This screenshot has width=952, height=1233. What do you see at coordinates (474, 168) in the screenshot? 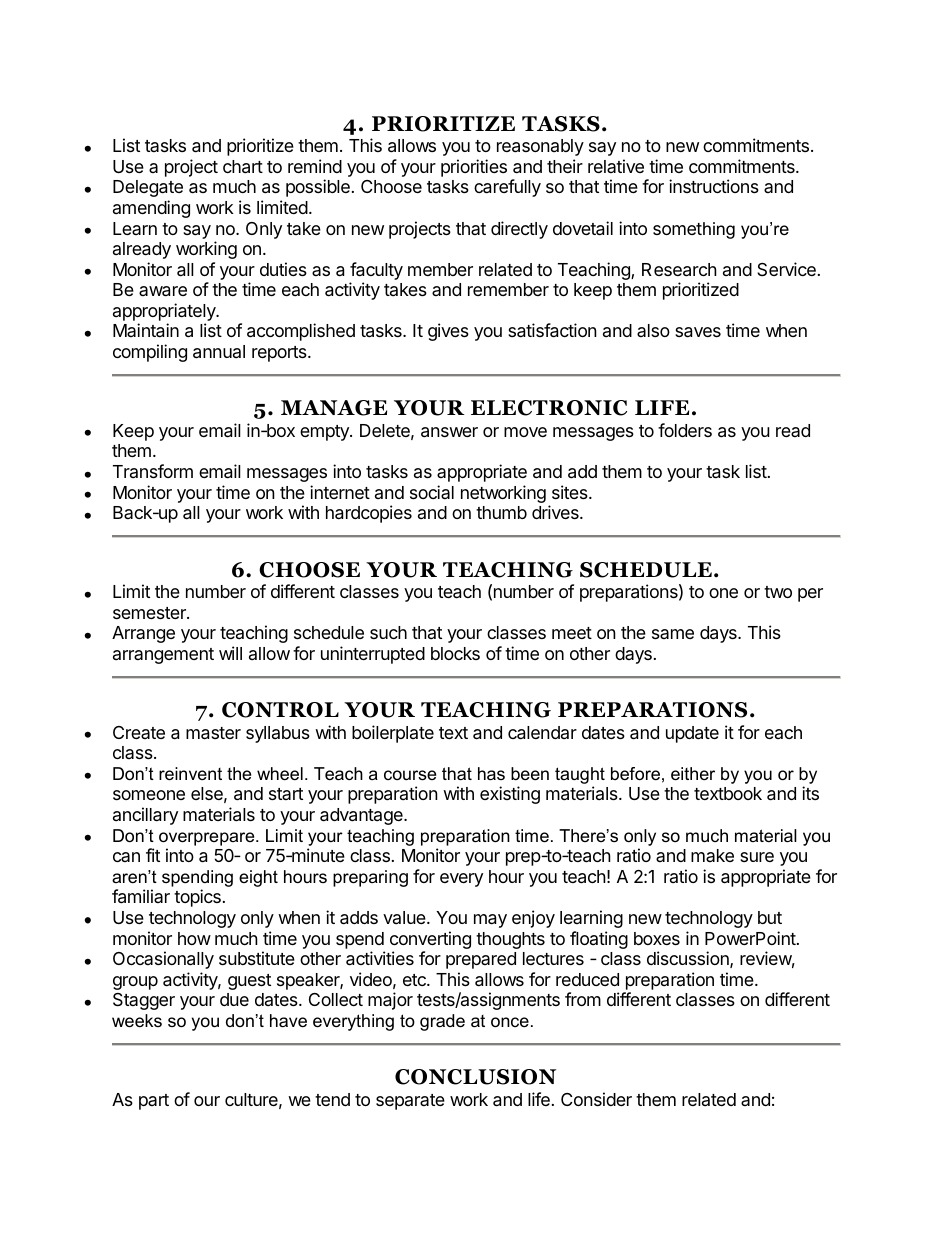
I see `priorities` at bounding box center [474, 168].
